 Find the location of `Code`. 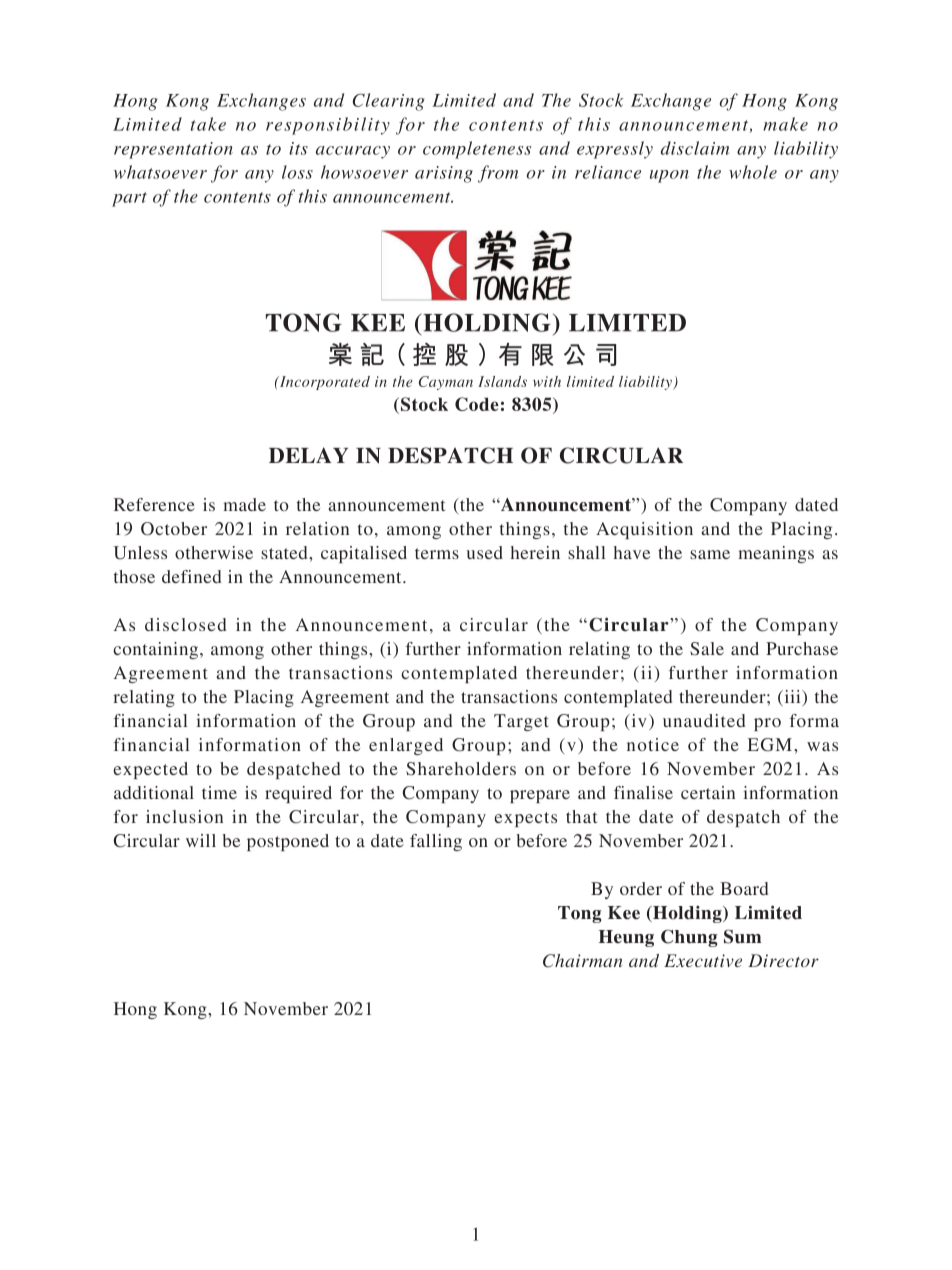

Code is located at coordinates (477, 404).
